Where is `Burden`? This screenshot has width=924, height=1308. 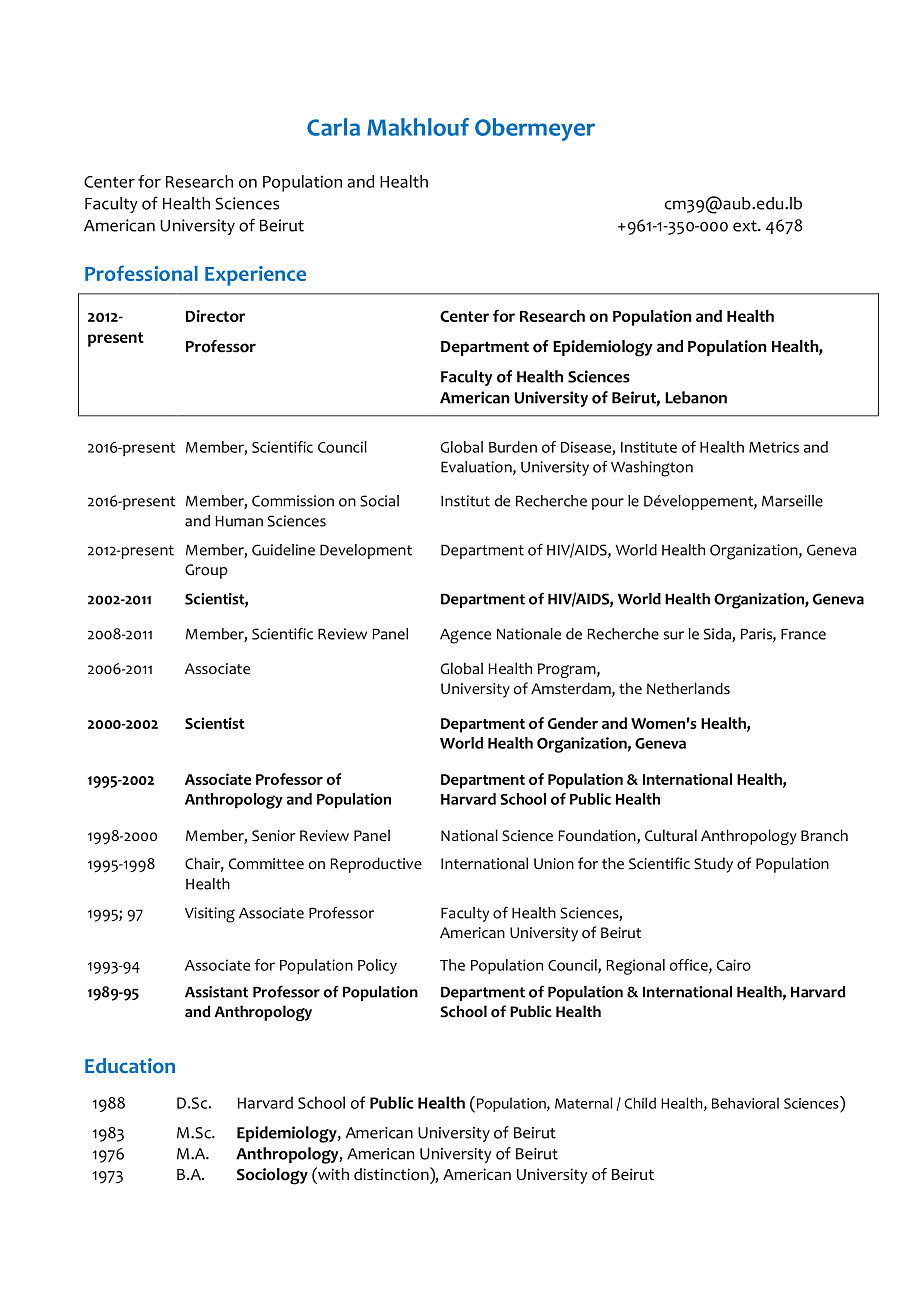
Burden is located at coordinates (513, 447).
